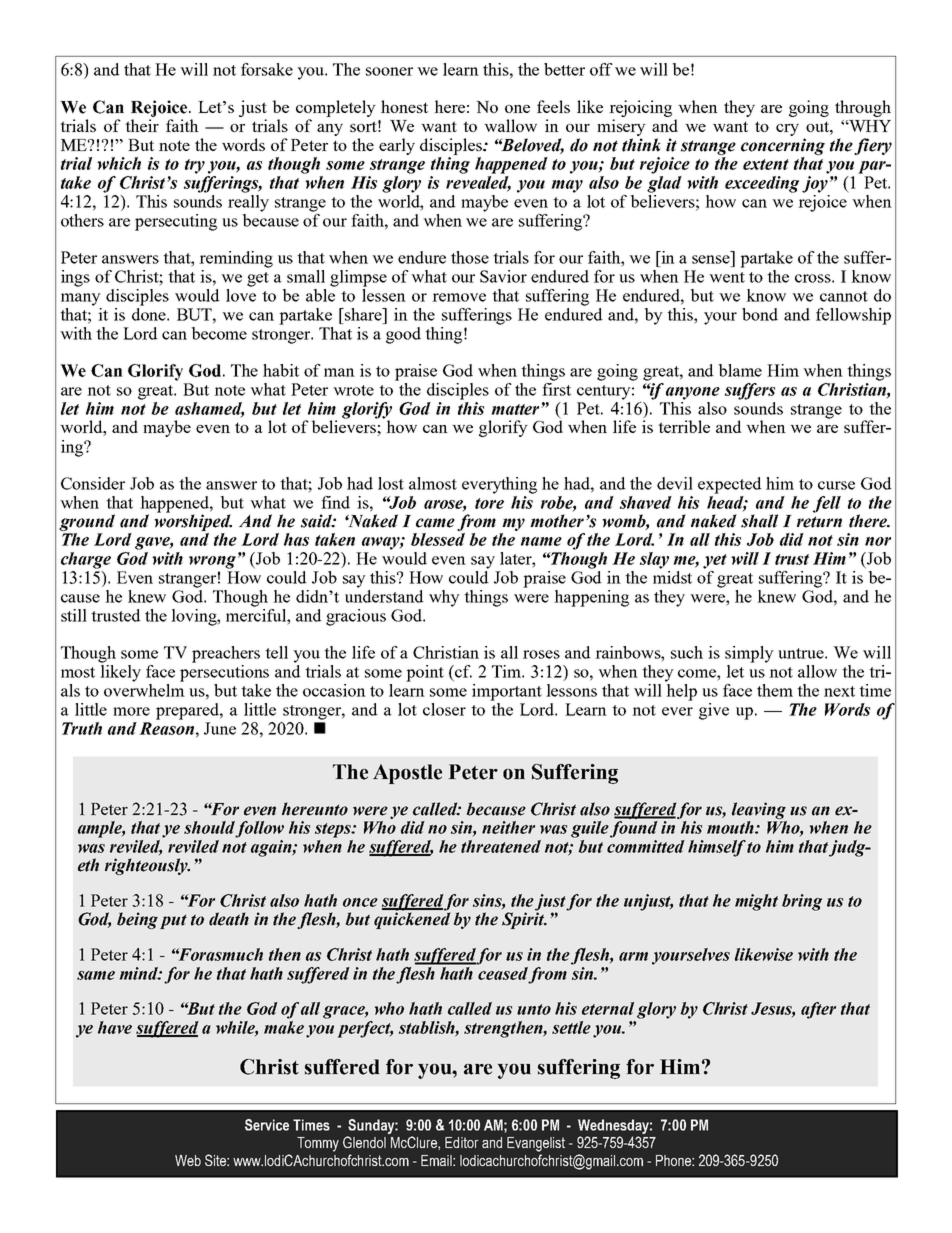 The height and width of the screenshot is (1233, 952). Describe the element at coordinates (759, 810) in the screenshot. I see `leaving` at that location.
